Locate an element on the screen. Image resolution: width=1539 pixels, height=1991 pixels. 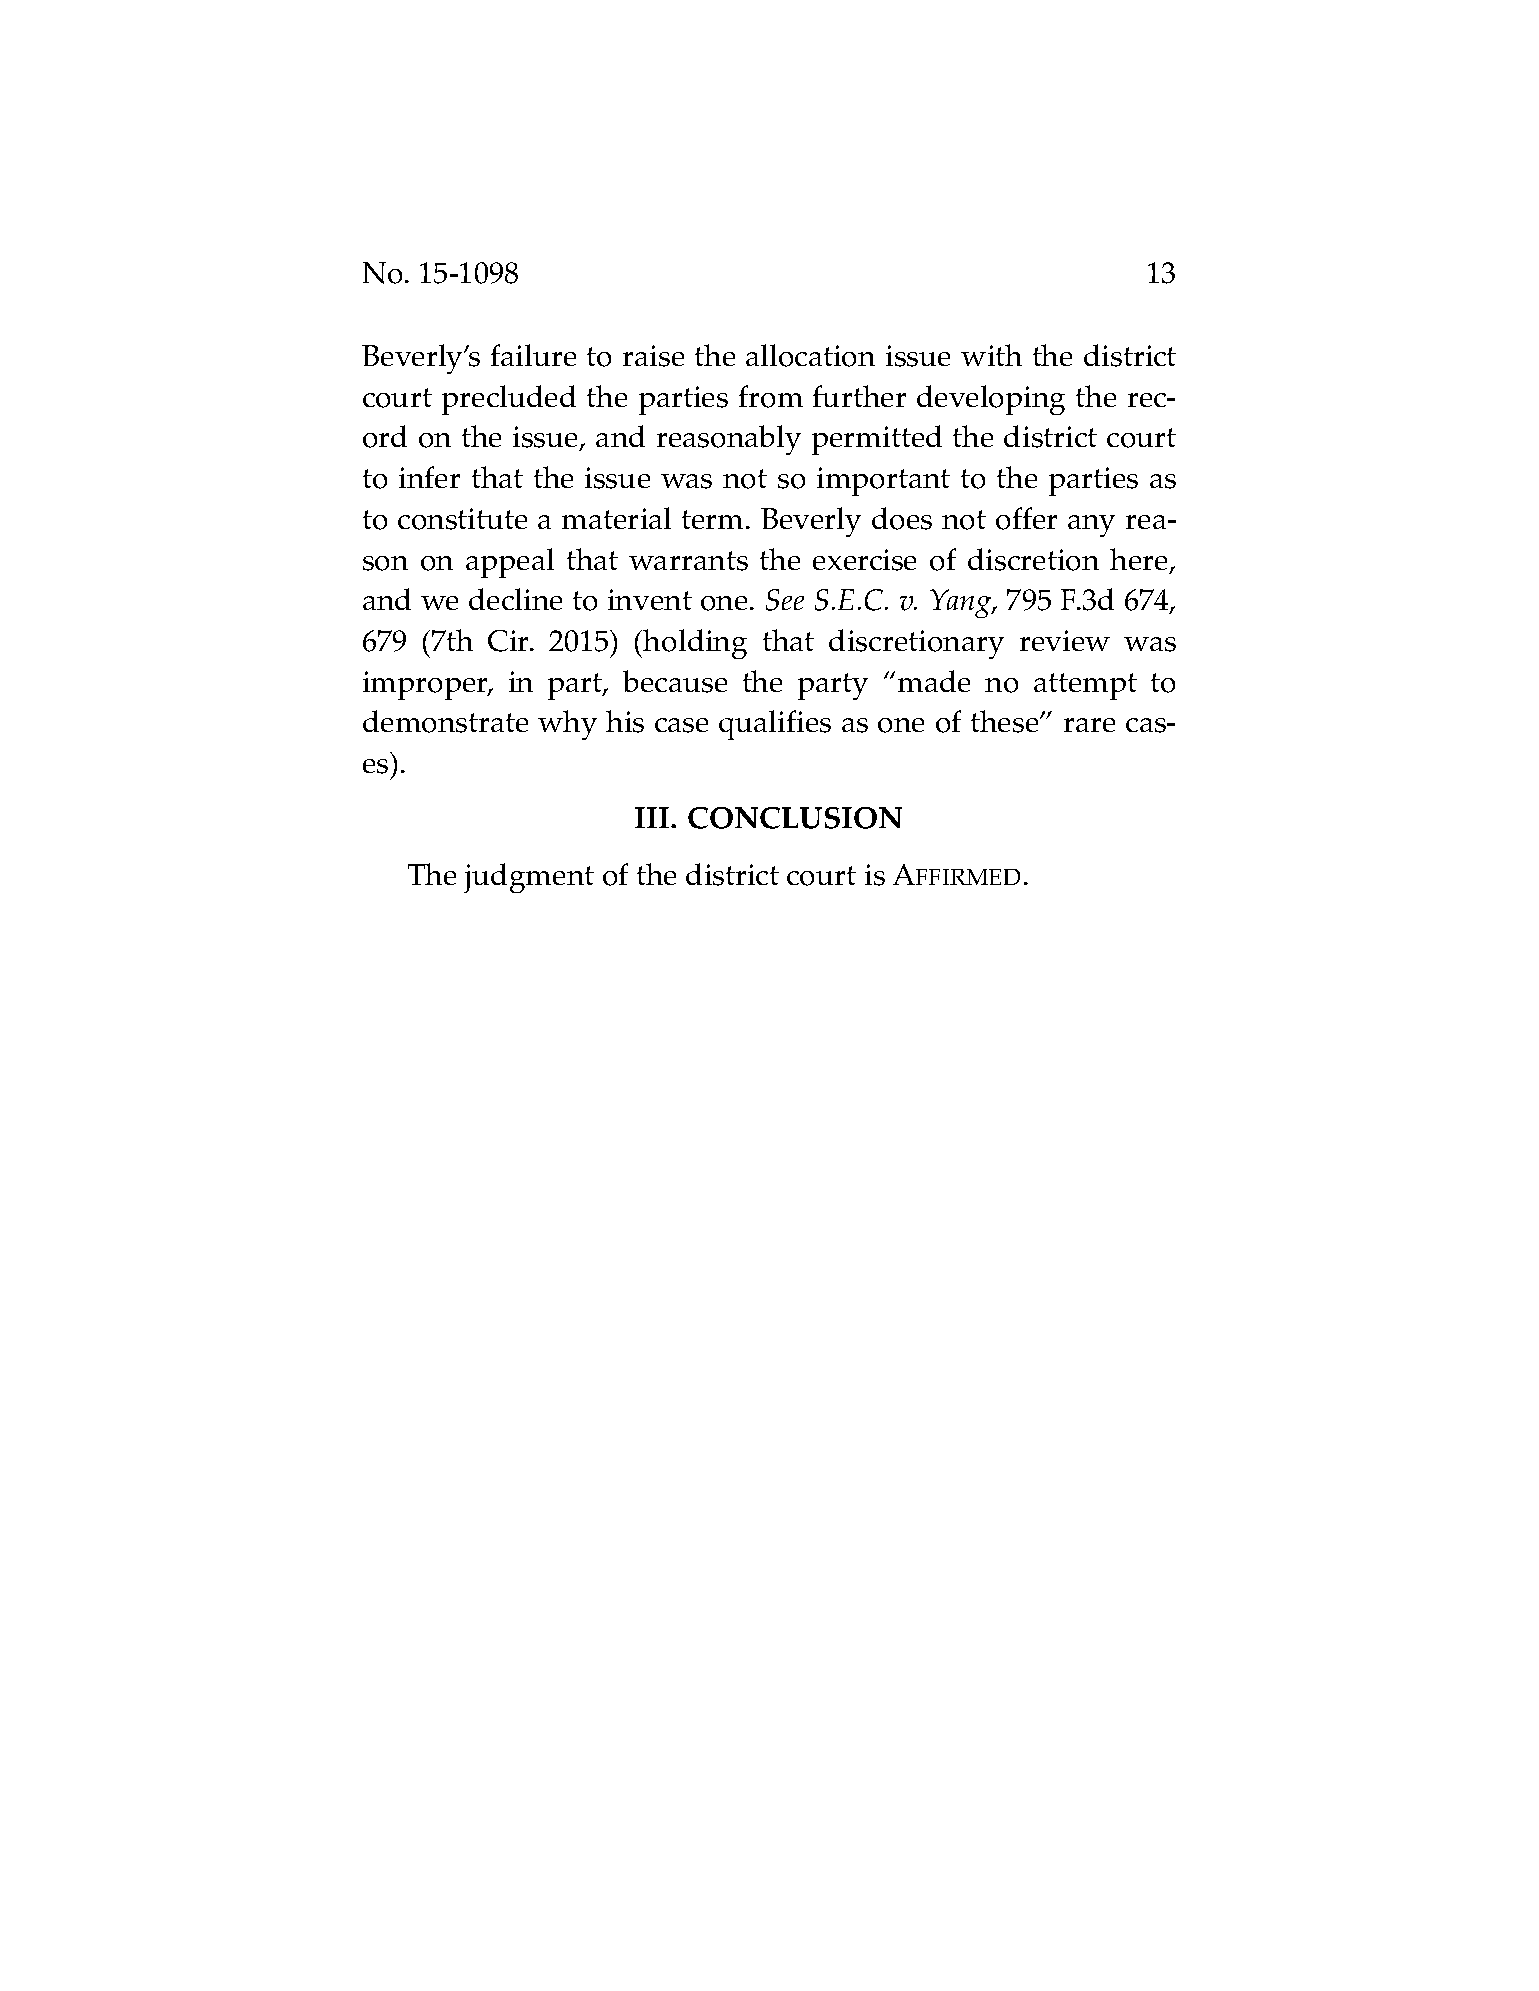
judgment is located at coordinates (529, 878).
